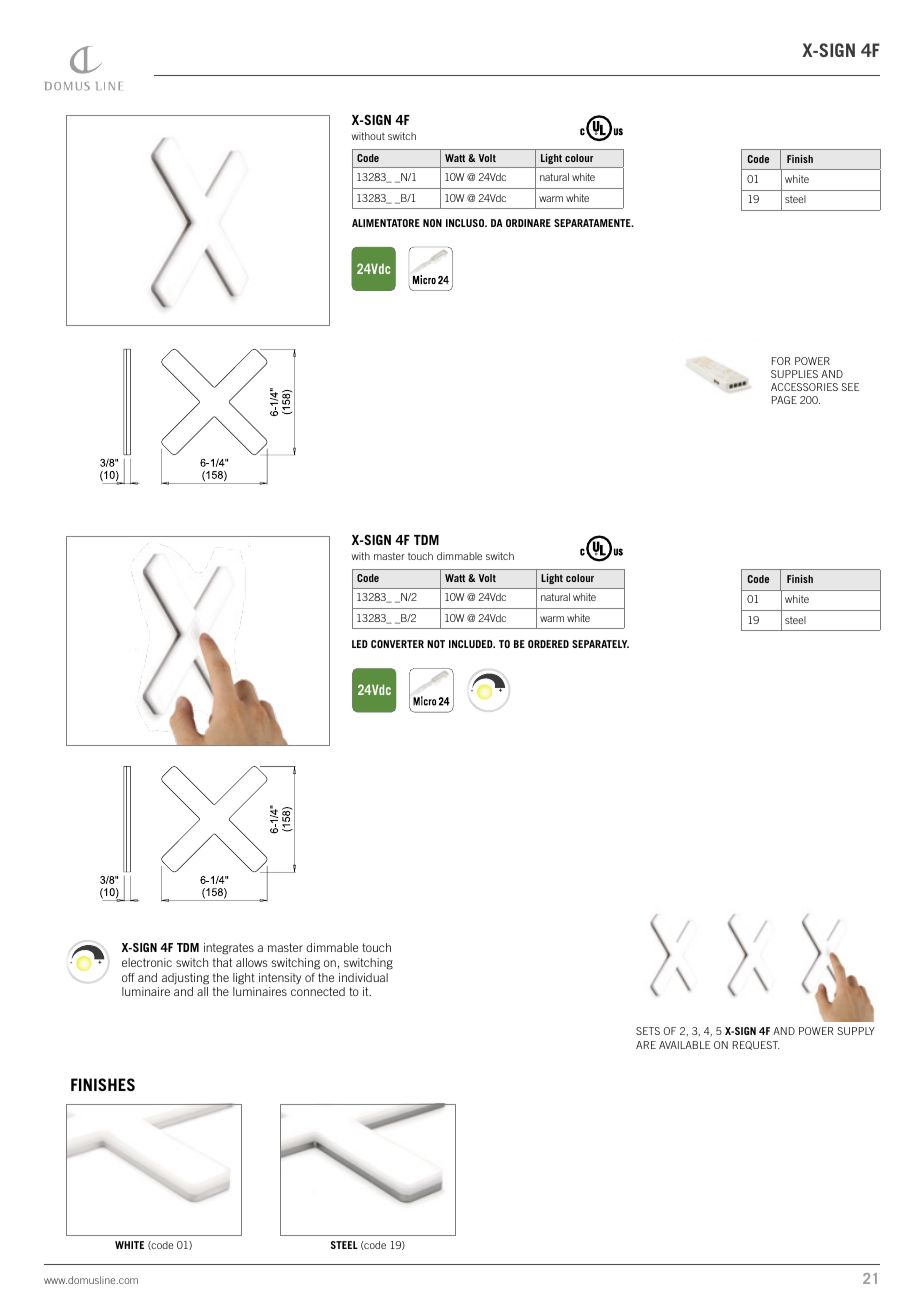  Describe the element at coordinates (794, 374) in the page. I see `SUPPLIES` at that location.
